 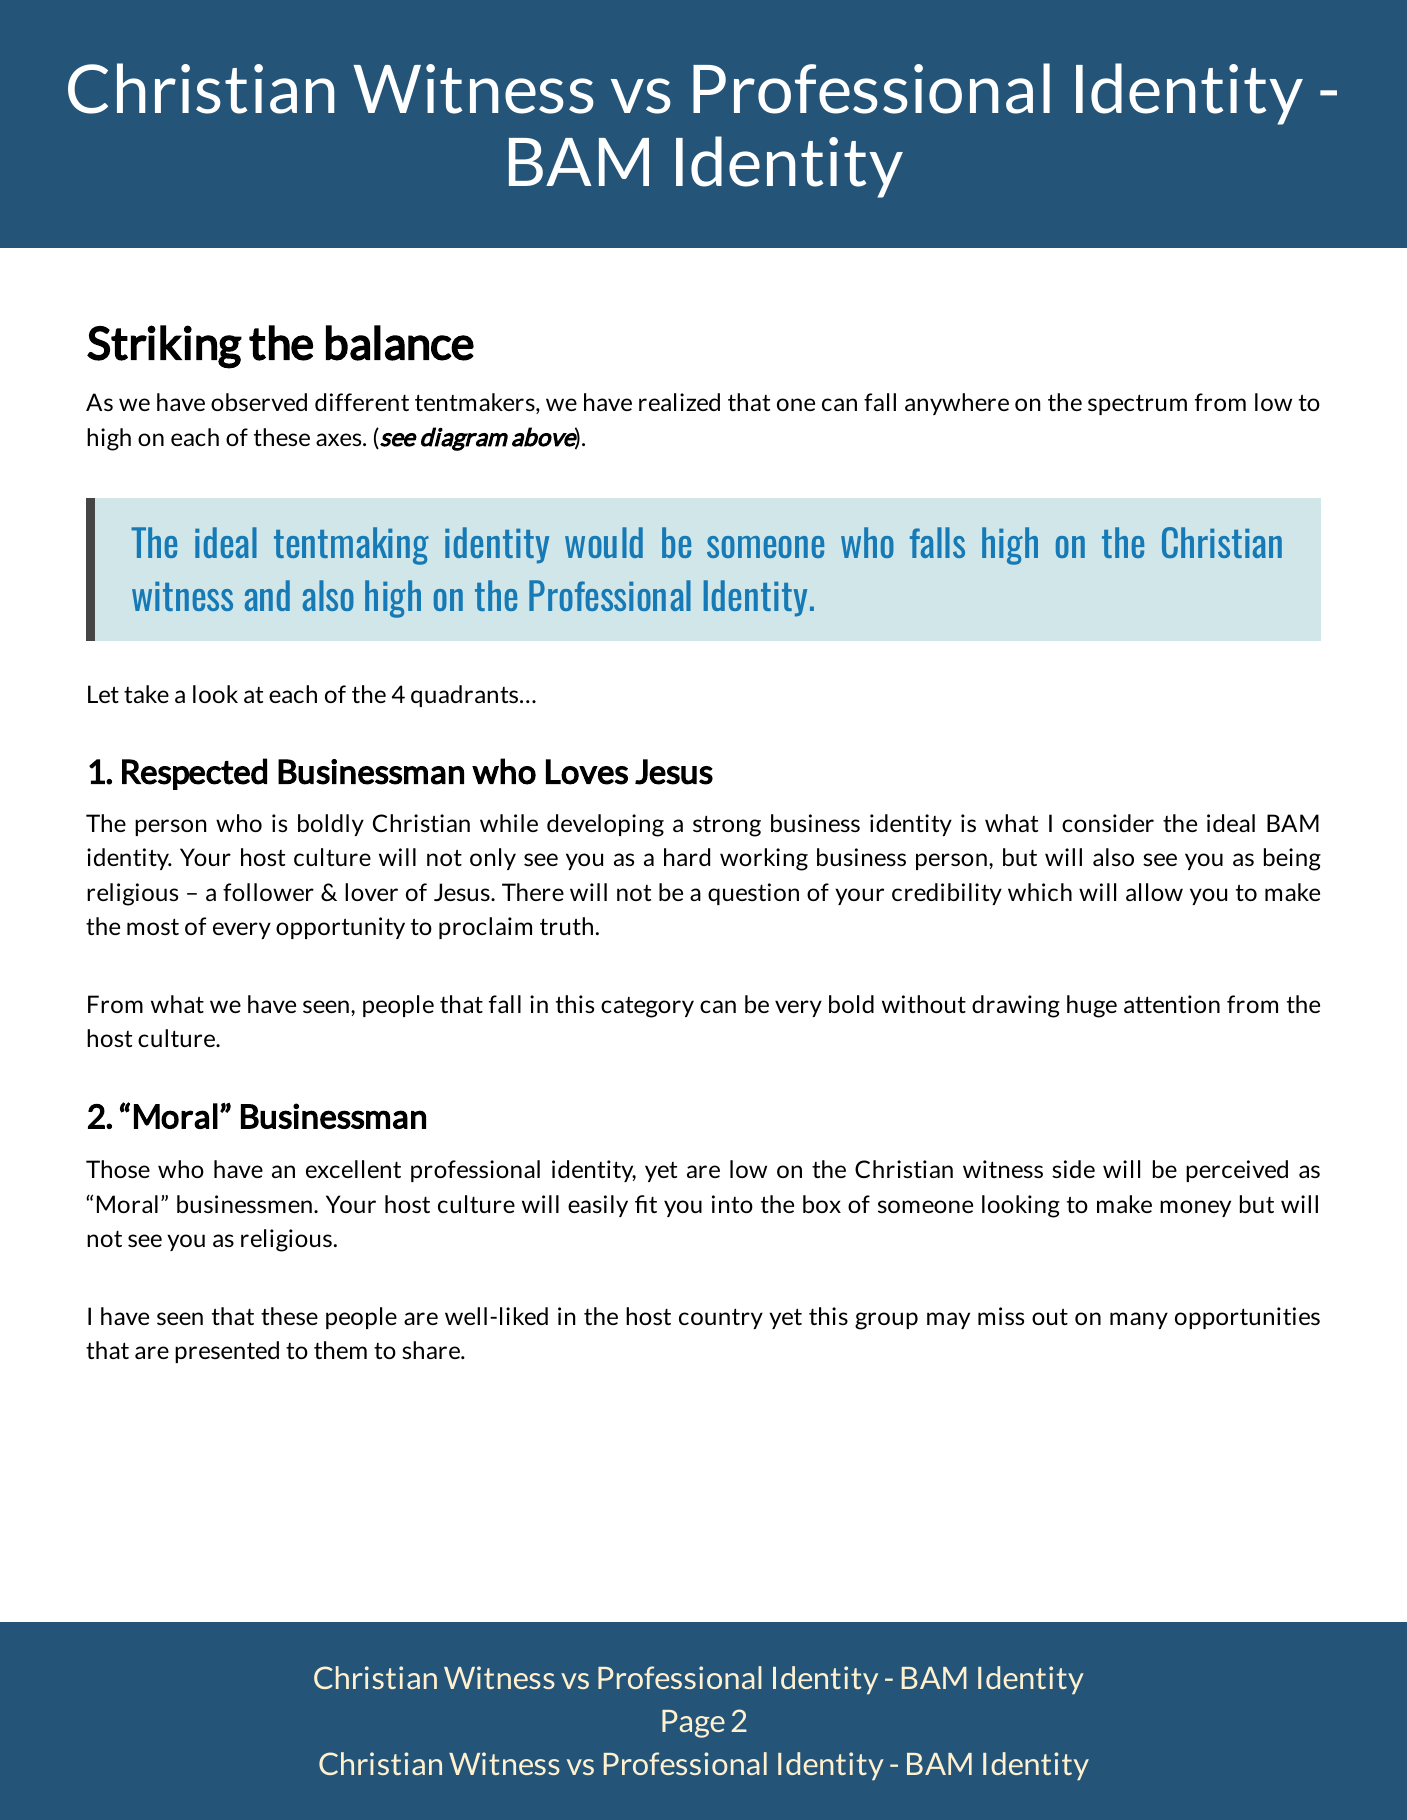 What do you see at coordinates (604, 542) in the screenshot?
I see `would` at bounding box center [604, 542].
